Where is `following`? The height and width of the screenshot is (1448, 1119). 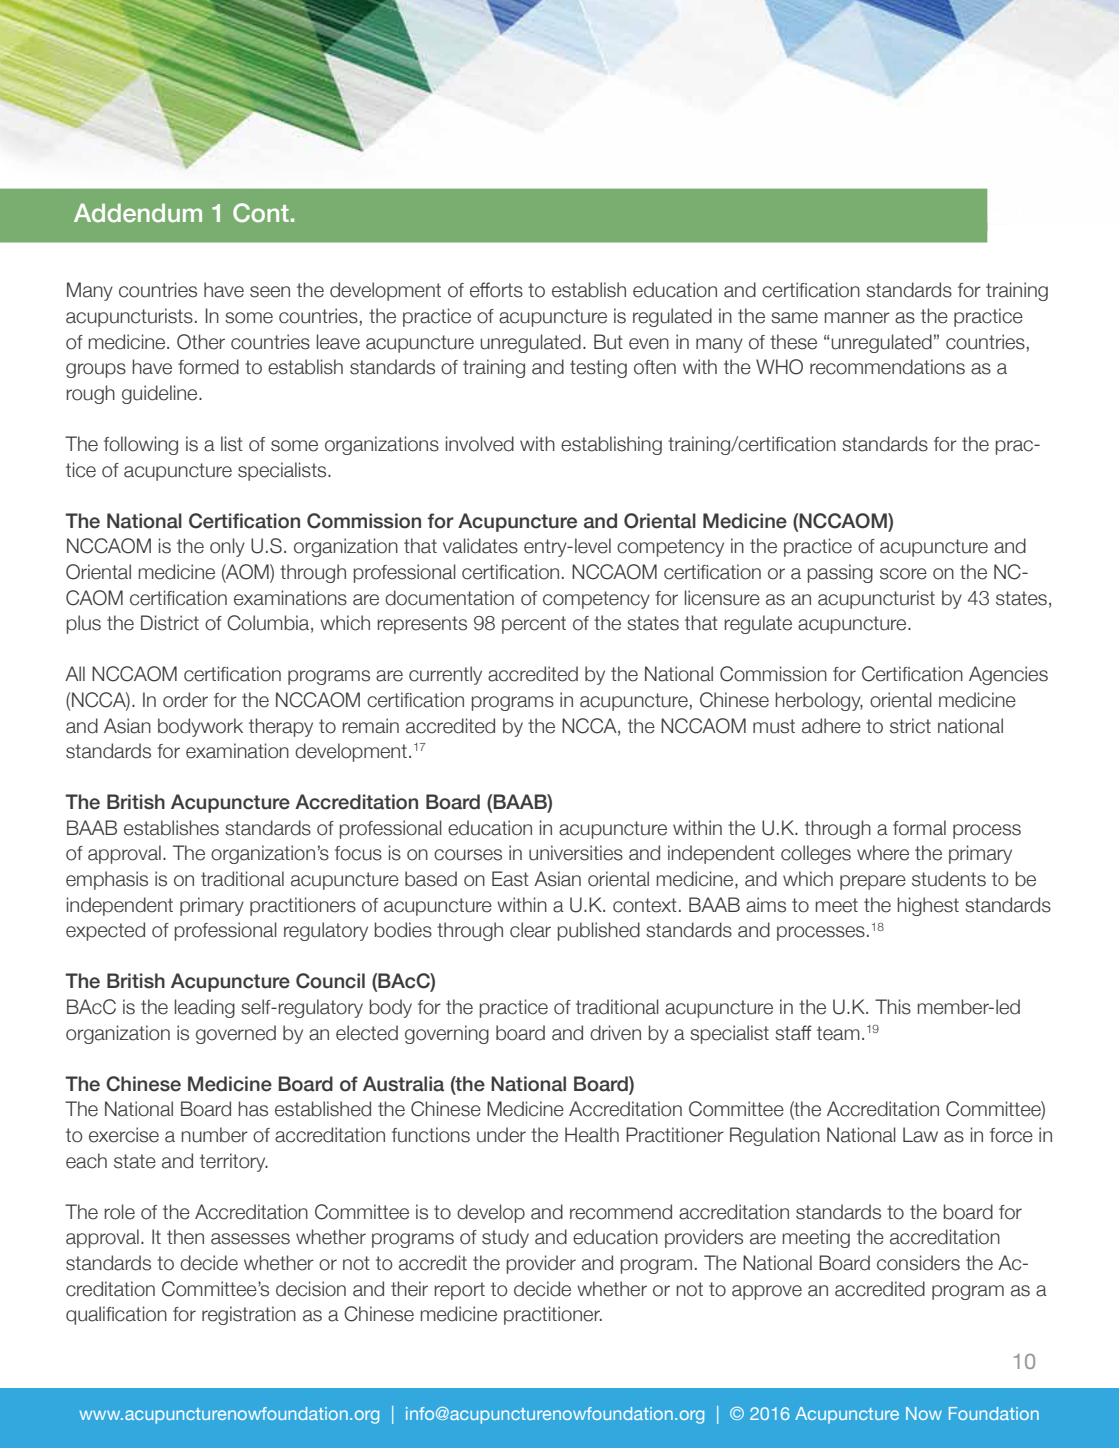
following is located at coordinates (141, 445).
